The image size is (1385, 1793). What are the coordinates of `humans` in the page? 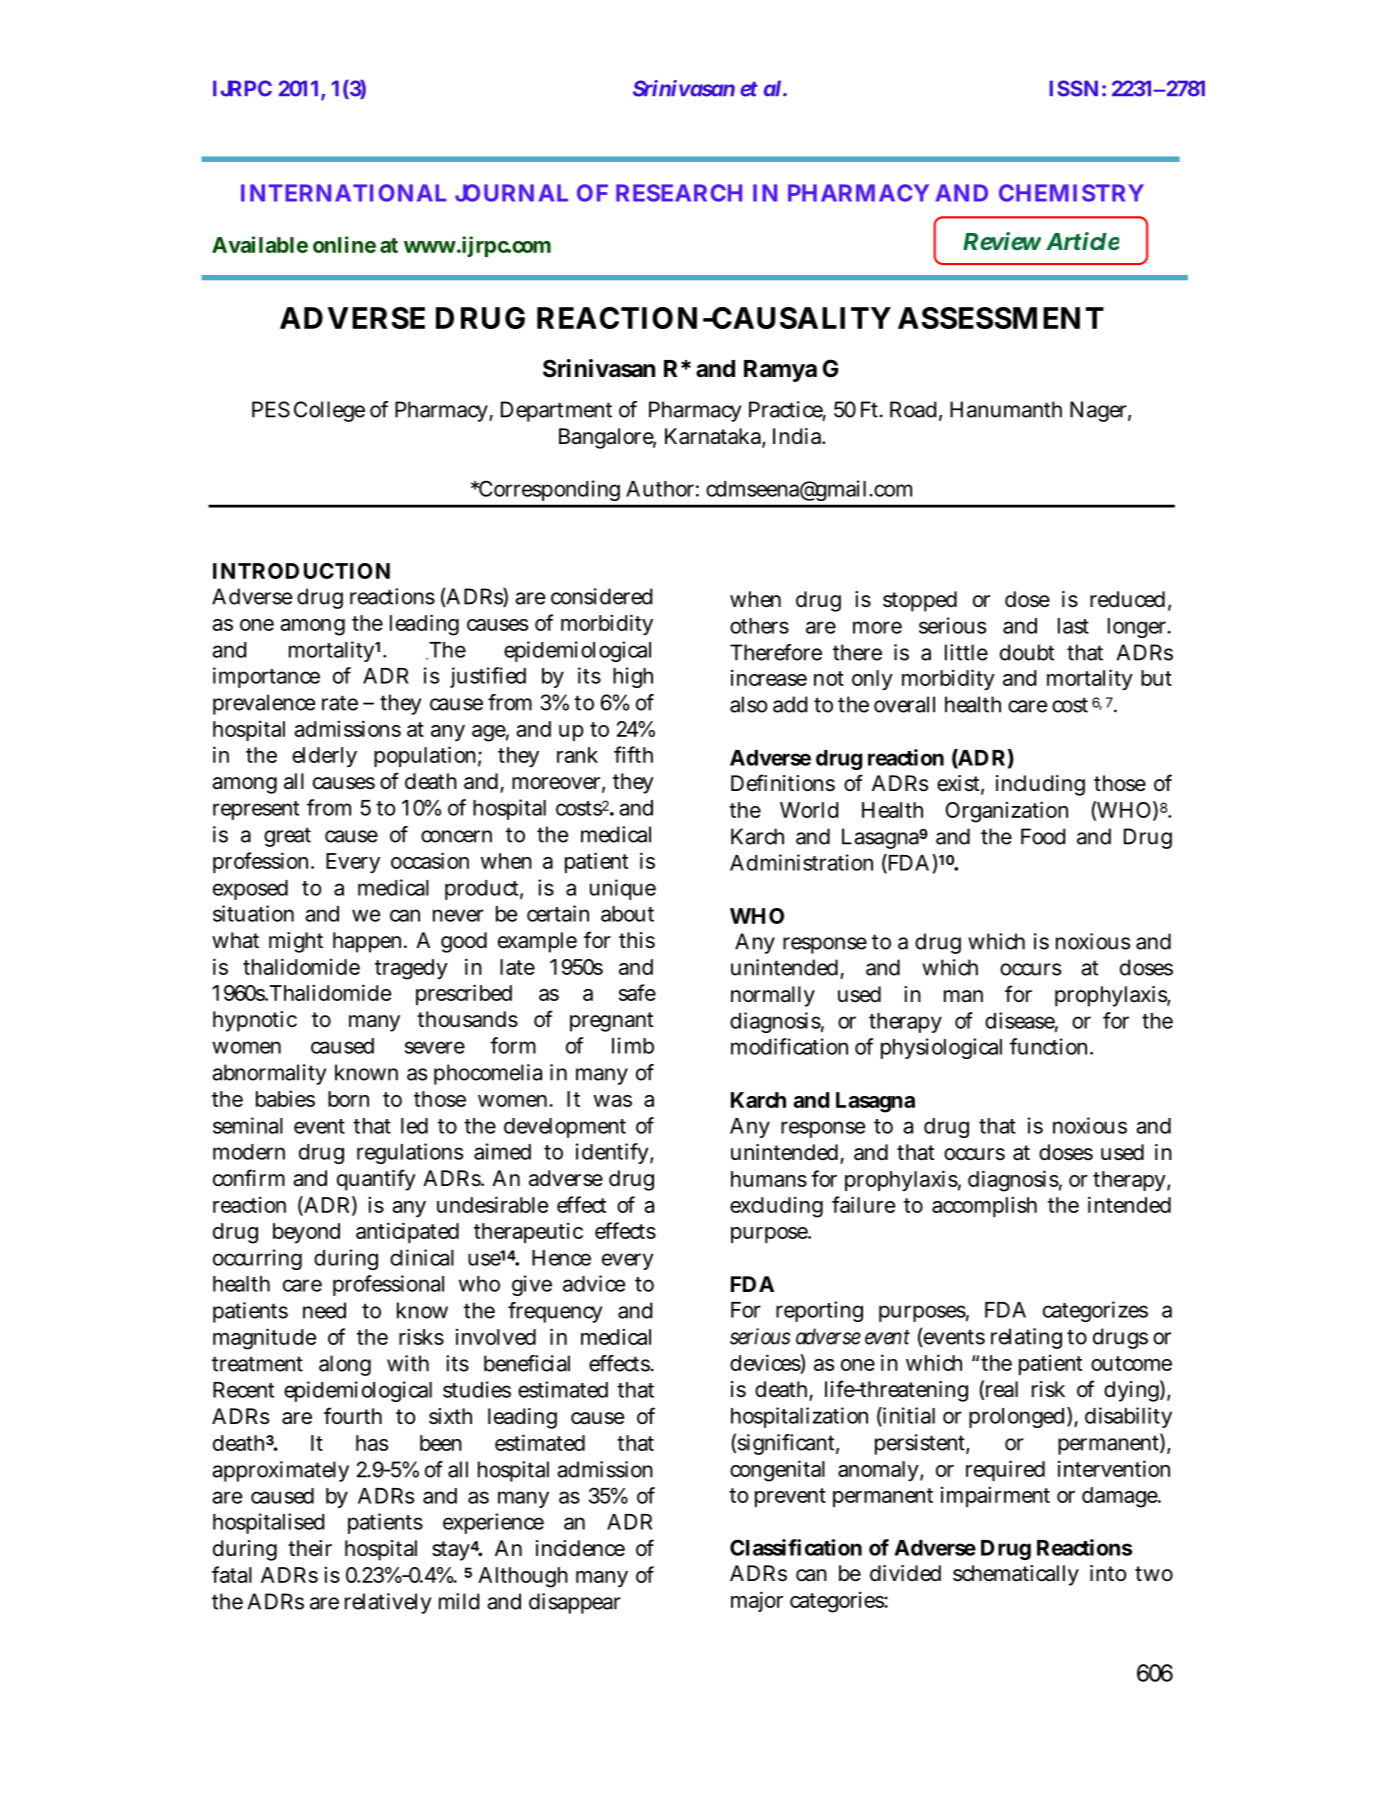 It's located at (769, 1179).
